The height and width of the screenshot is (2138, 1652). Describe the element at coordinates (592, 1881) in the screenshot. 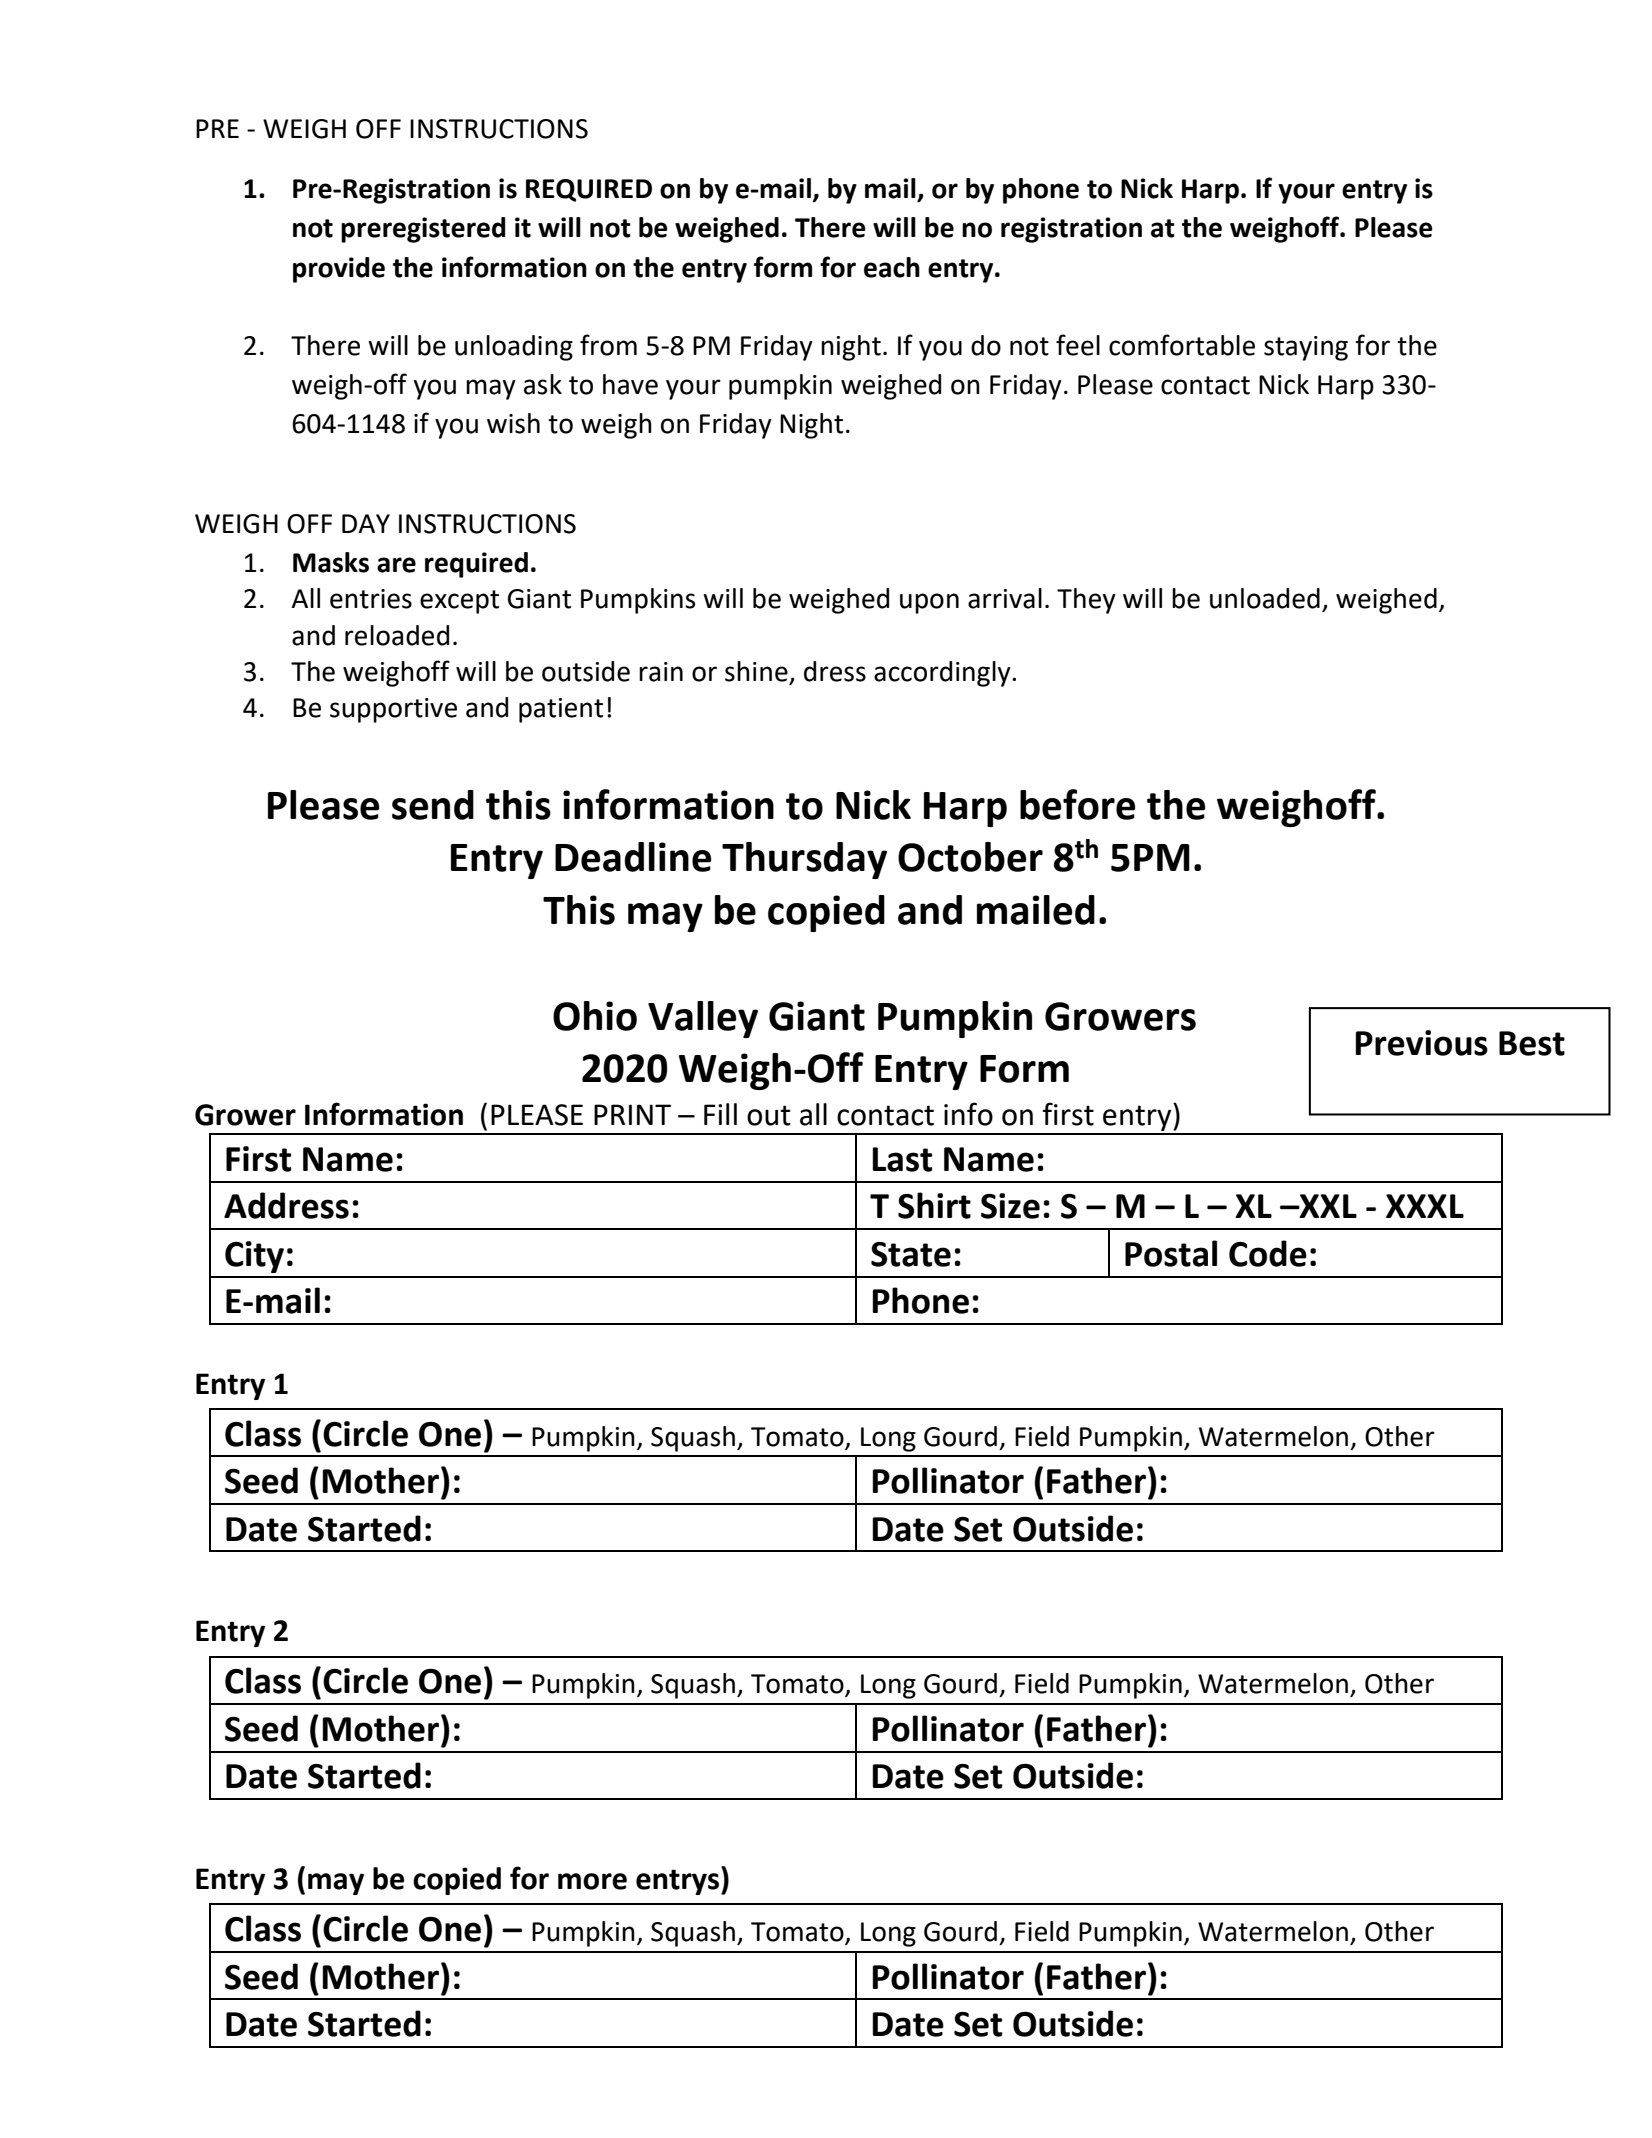

I see `more` at that location.
